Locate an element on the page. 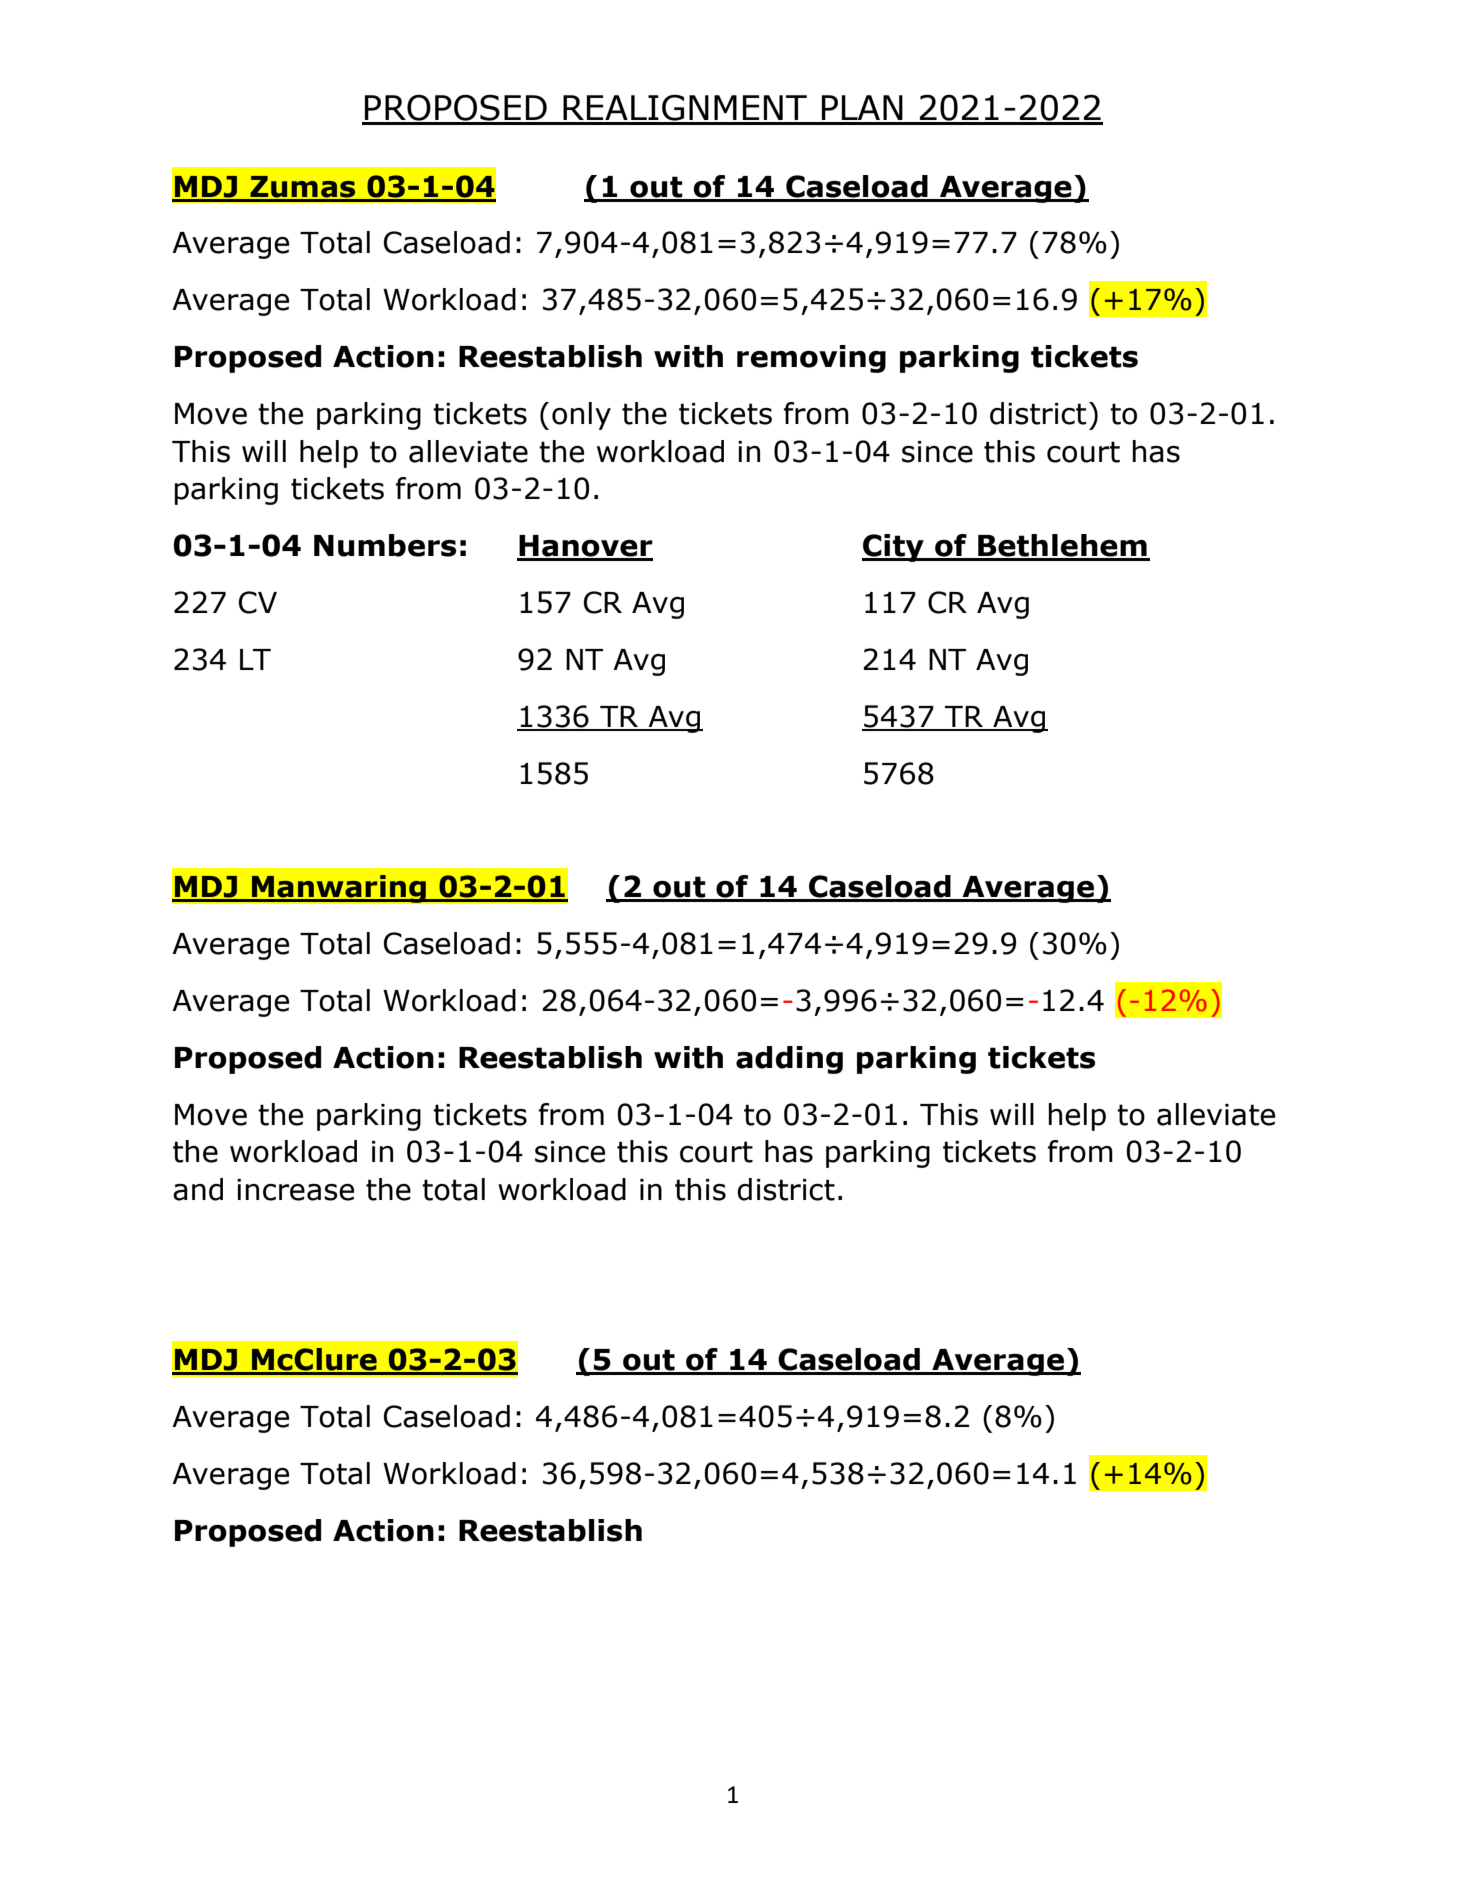  removing is located at coordinates (811, 359).
